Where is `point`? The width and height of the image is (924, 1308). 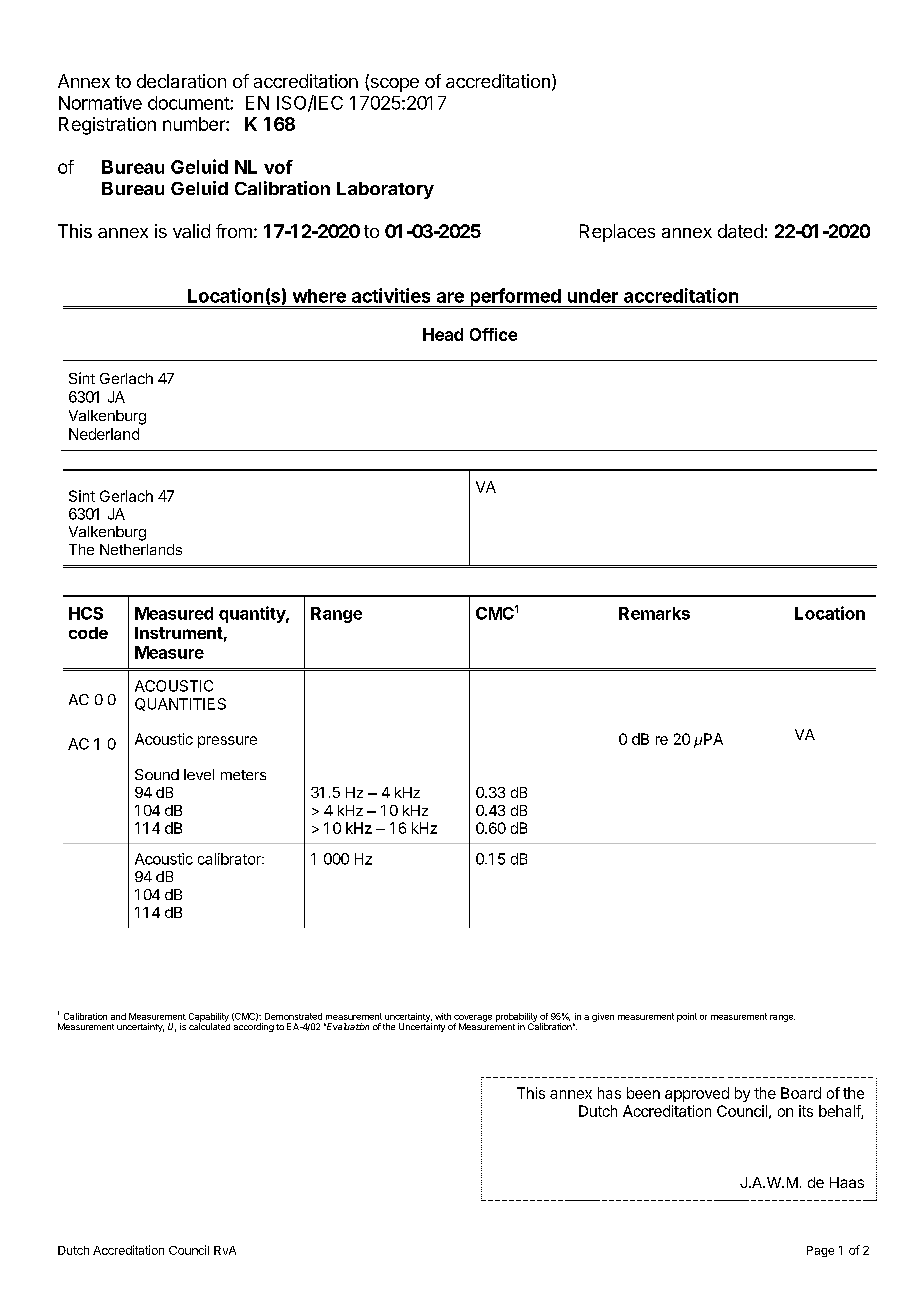
point is located at coordinates (687, 1017).
